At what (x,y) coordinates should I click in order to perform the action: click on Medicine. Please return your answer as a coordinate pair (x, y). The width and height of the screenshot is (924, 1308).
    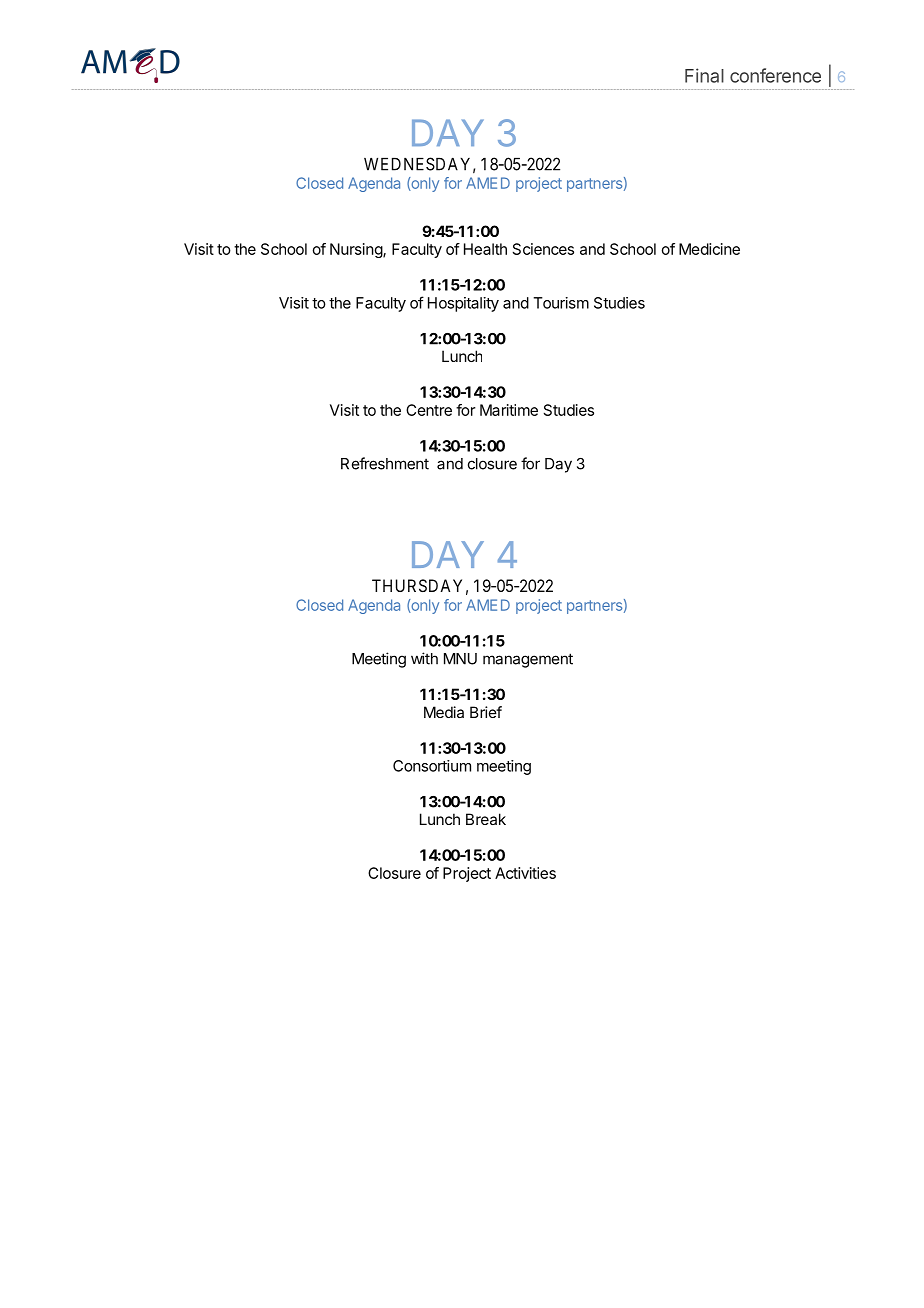
    Looking at the image, I should click on (709, 249).
